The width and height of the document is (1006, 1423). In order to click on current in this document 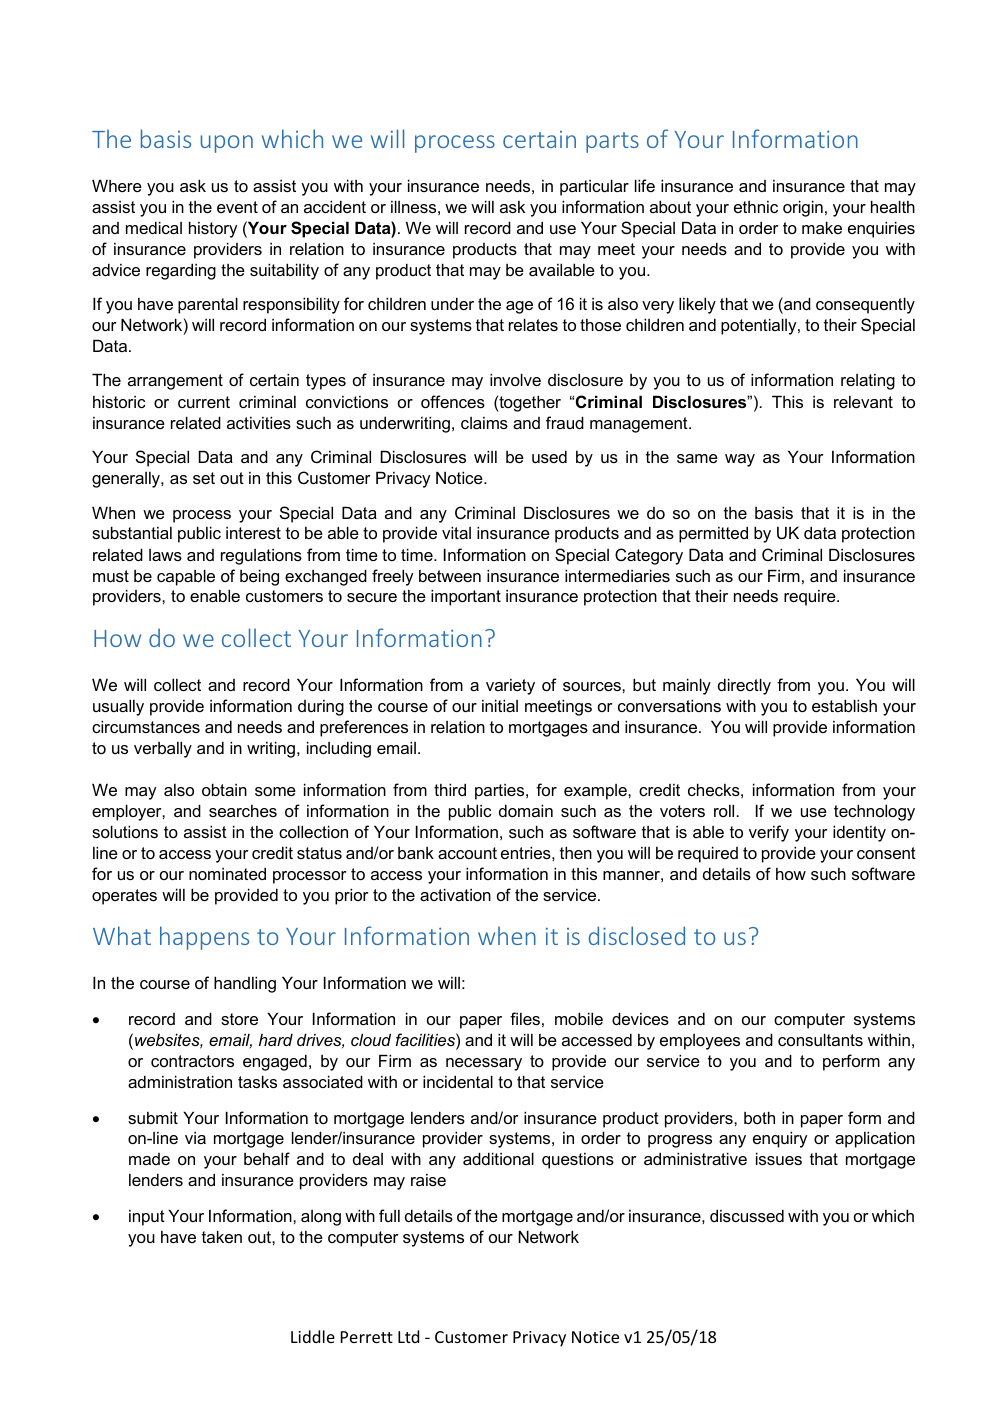, I will do `click(204, 402)`.
